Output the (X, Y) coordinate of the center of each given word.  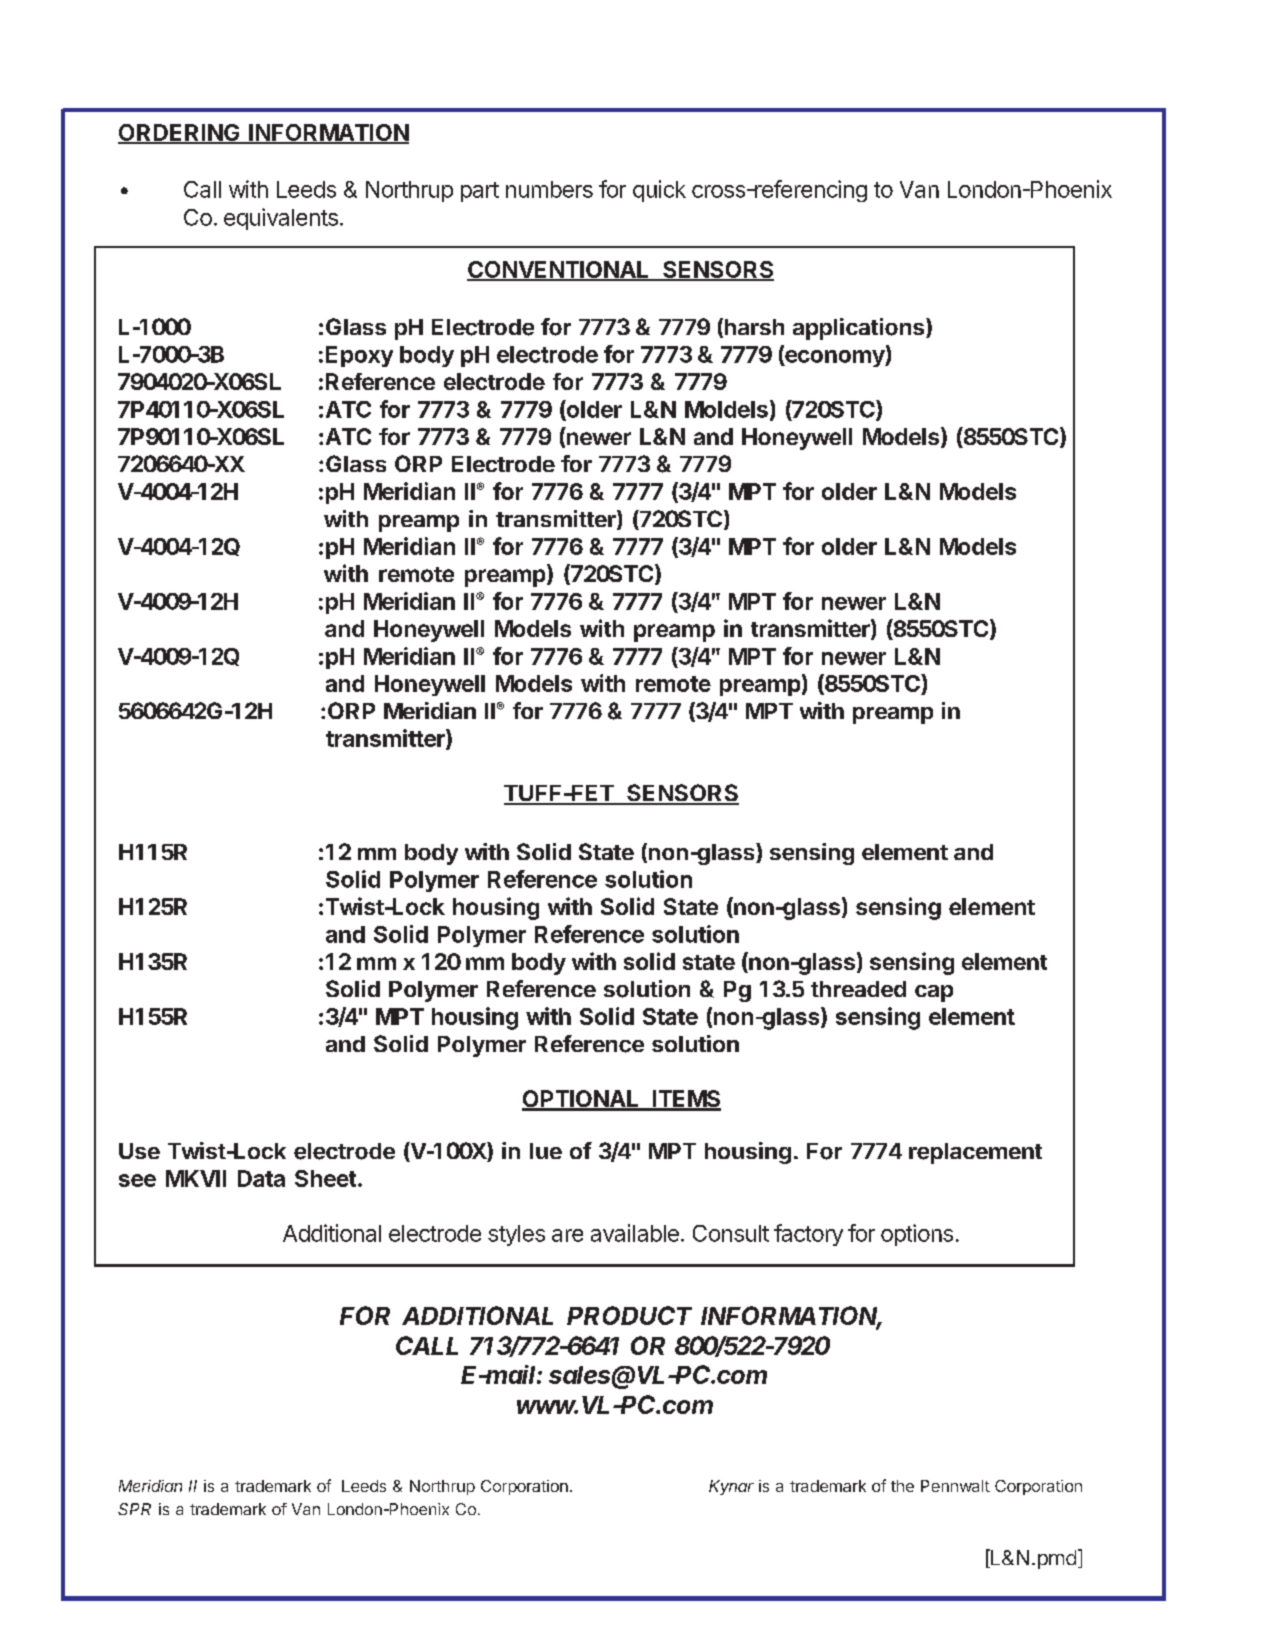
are (567, 1235)
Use (139, 1151)
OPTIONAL (582, 1100)
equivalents (281, 219)
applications (860, 329)
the (902, 1486)
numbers (549, 189)
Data (261, 1178)
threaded (858, 989)
